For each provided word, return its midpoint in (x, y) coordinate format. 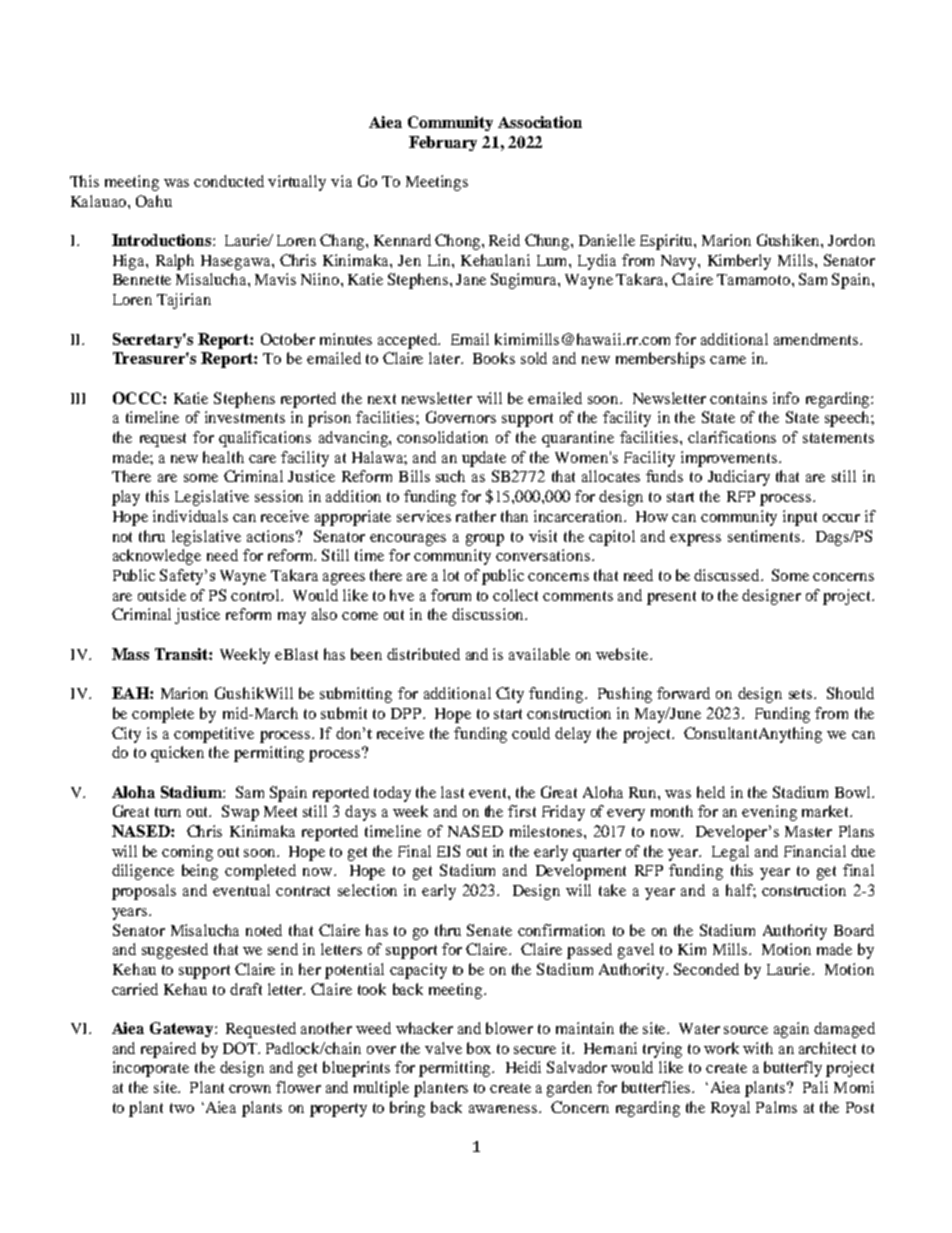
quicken (177, 754)
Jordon (851, 240)
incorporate (151, 1069)
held (711, 792)
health (223, 457)
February (443, 143)
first (522, 811)
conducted (229, 181)
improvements (730, 459)
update (484, 459)
